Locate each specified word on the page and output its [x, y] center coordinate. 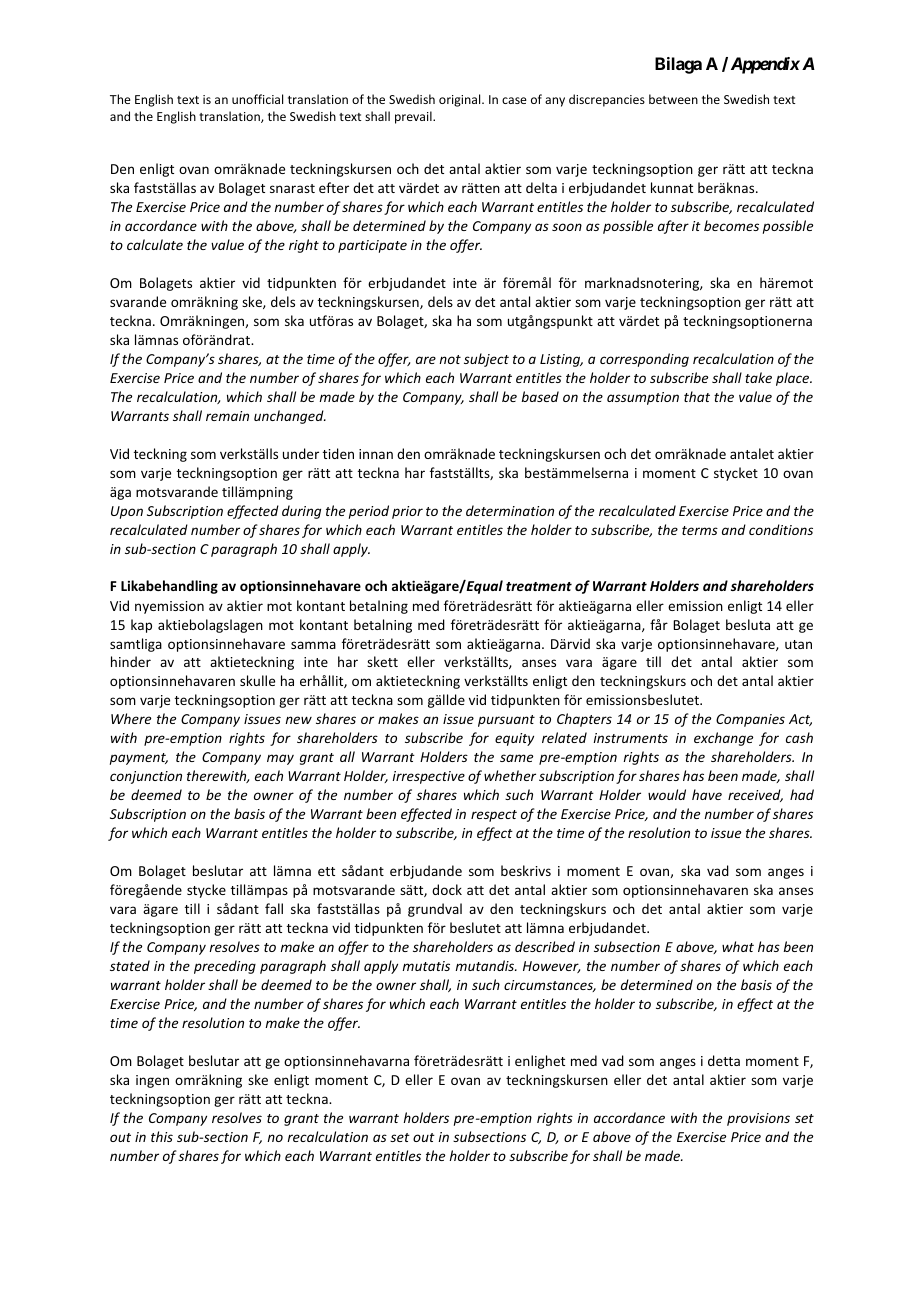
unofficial [257, 99]
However [551, 967]
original [461, 100]
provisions [758, 1119]
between [673, 99]
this [162, 1136]
